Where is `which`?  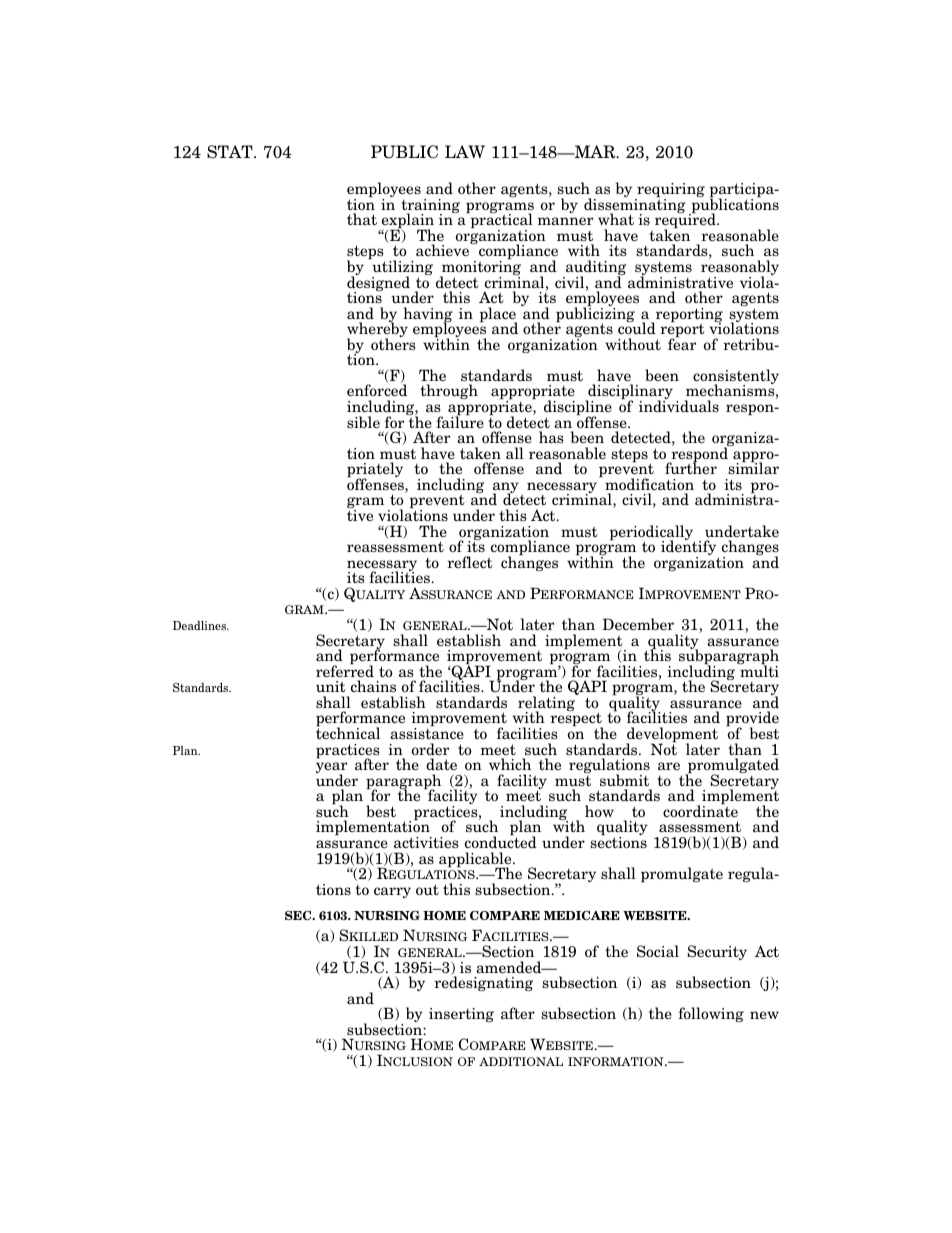 which is located at coordinates (510, 764).
